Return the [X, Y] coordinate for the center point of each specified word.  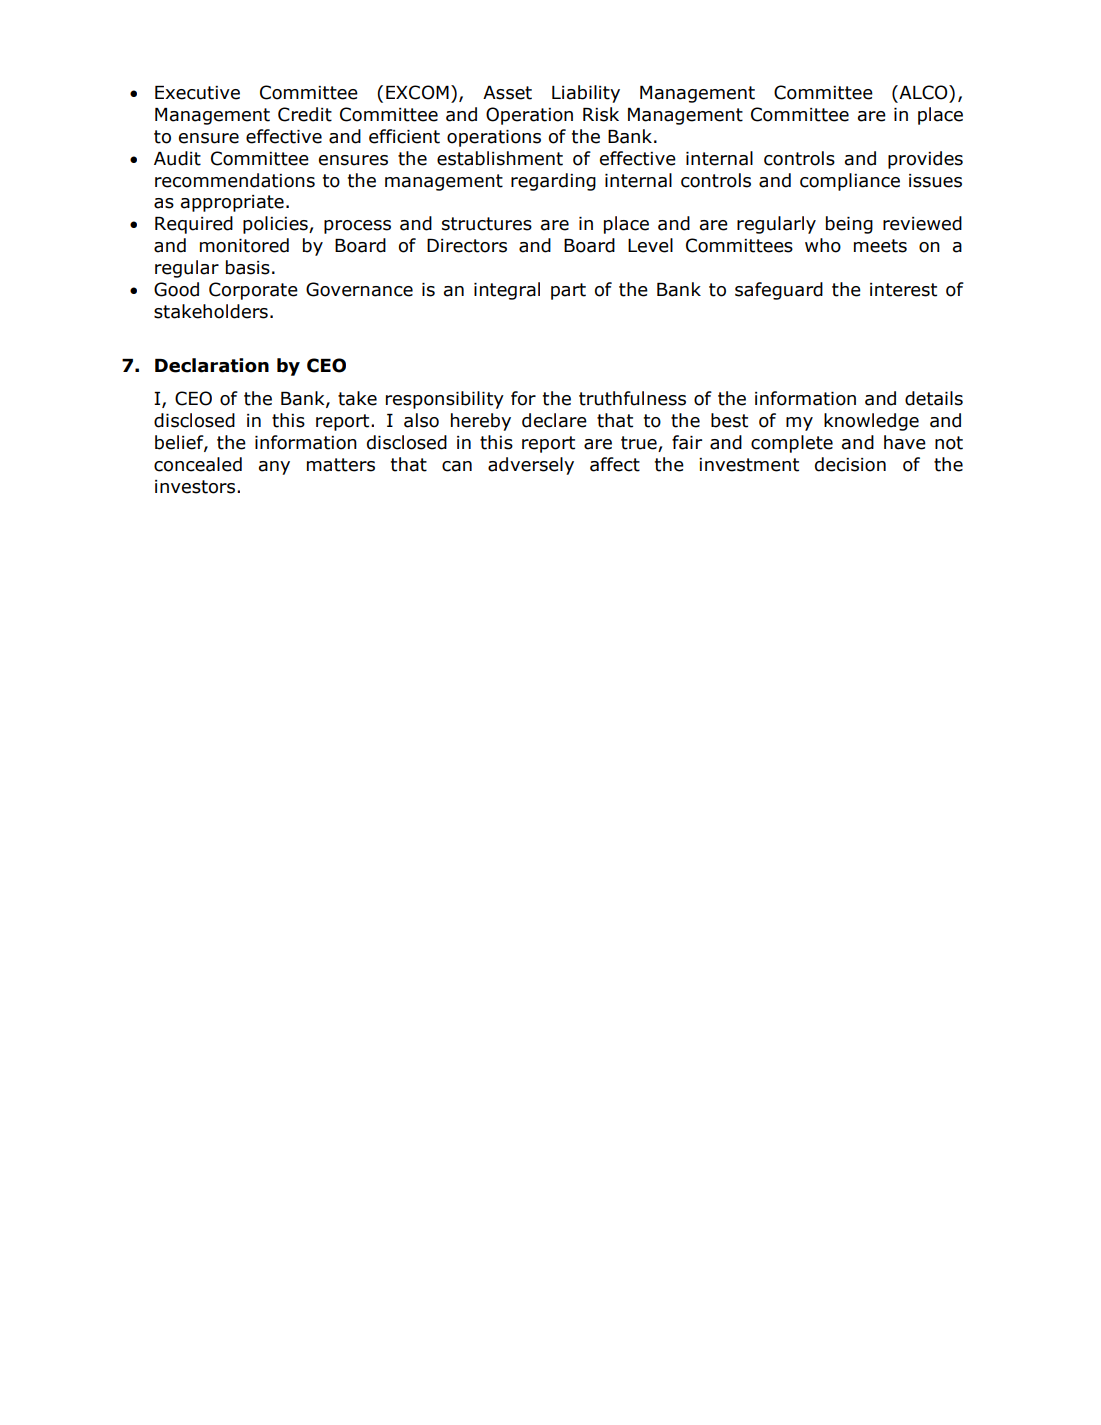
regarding [553, 182]
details [934, 398]
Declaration [212, 365]
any [274, 468]
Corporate [253, 291]
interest [903, 290]
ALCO [923, 92]
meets [880, 246]
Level [650, 245]
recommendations [235, 180]
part [568, 291]
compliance [850, 182]
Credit [305, 114]
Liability [586, 94]
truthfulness [632, 398]
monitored [244, 245]
